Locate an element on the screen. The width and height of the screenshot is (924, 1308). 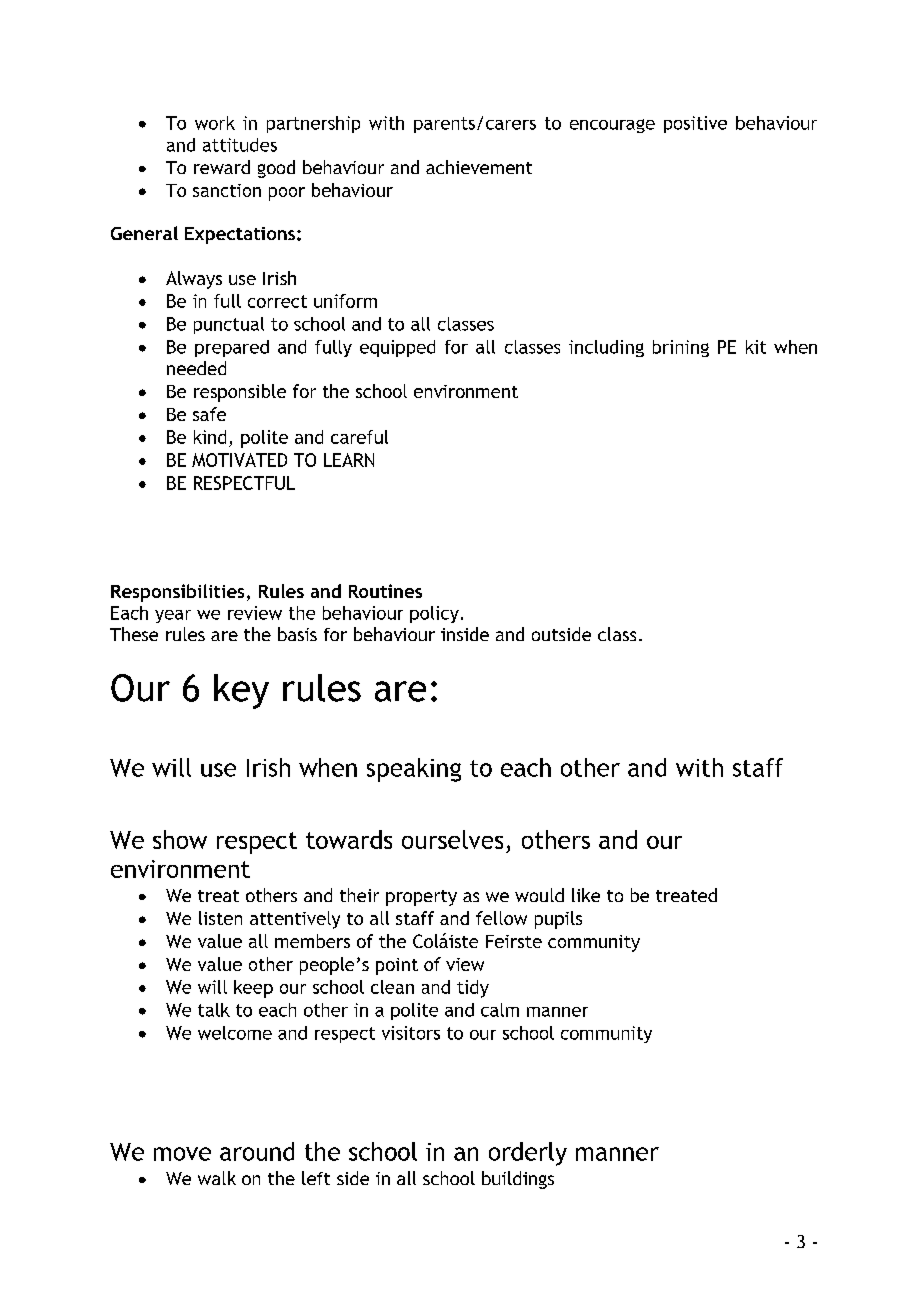
year is located at coordinates (173, 616).
